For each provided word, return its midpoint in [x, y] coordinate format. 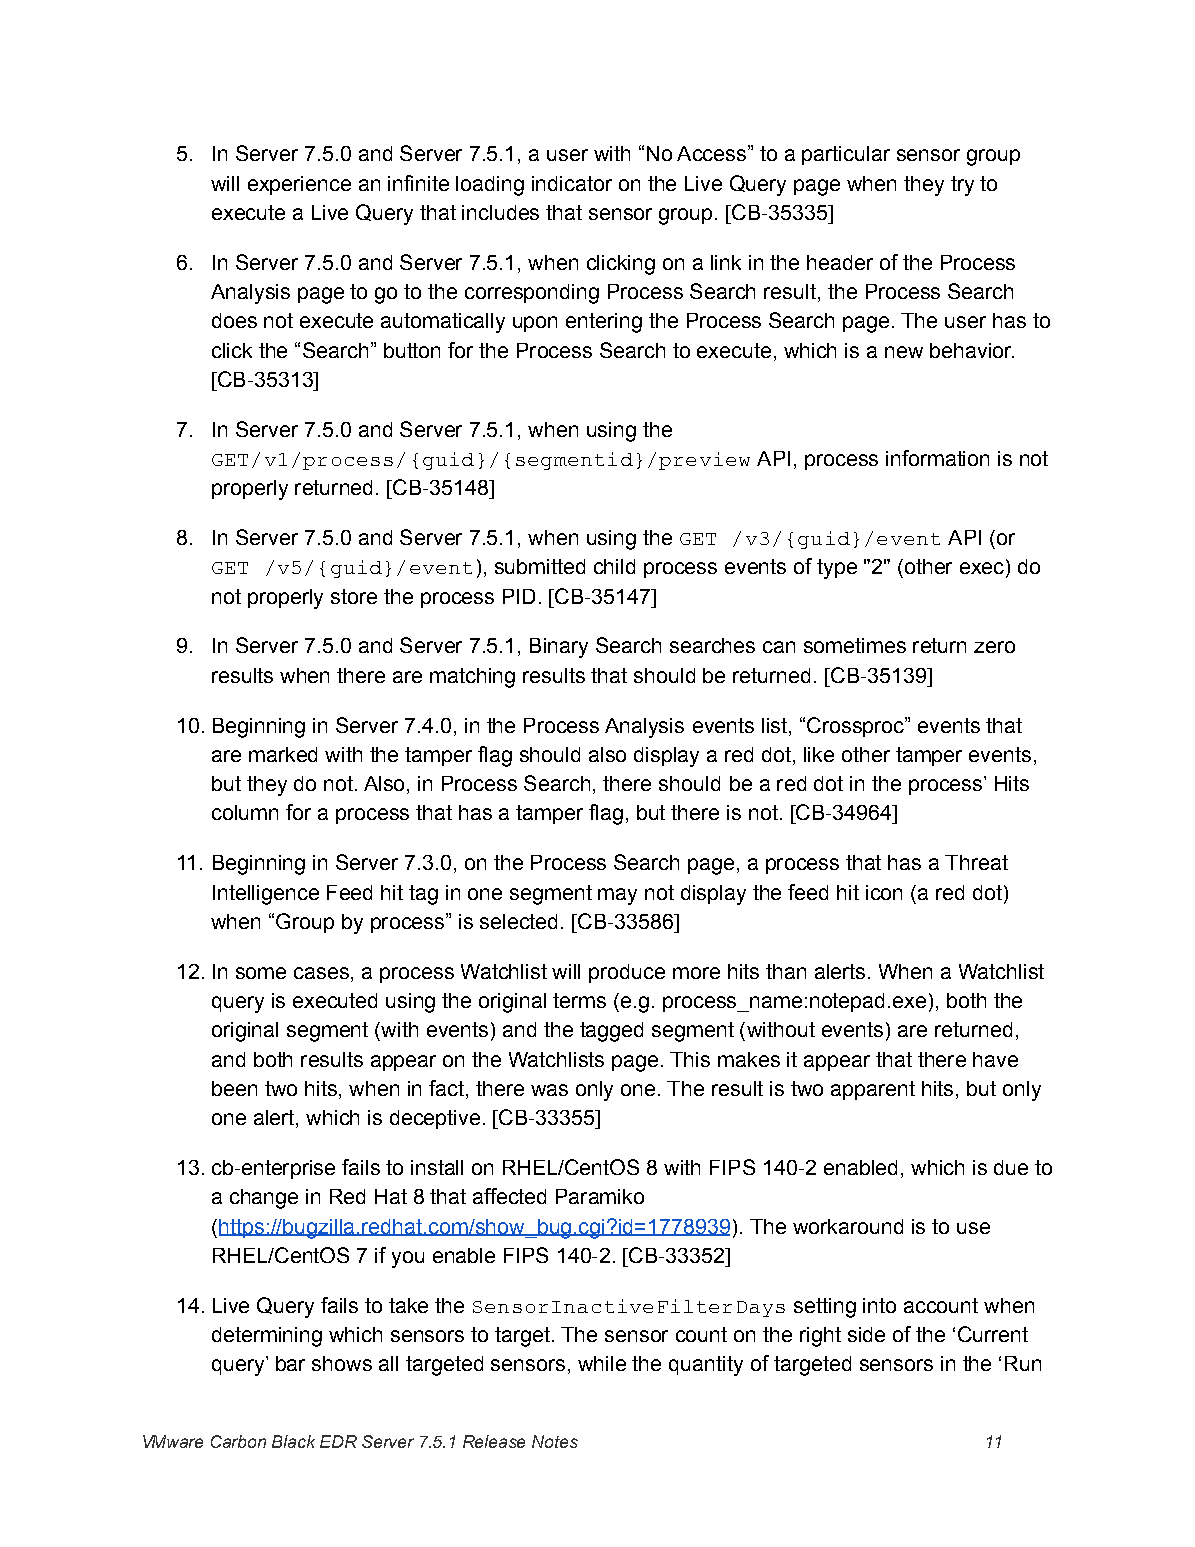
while [602, 1363]
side [866, 1334]
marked [283, 754]
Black [293, 1441]
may [617, 896]
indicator [572, 183]
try [962, 186]
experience [299, 185]
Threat [976, 862]
